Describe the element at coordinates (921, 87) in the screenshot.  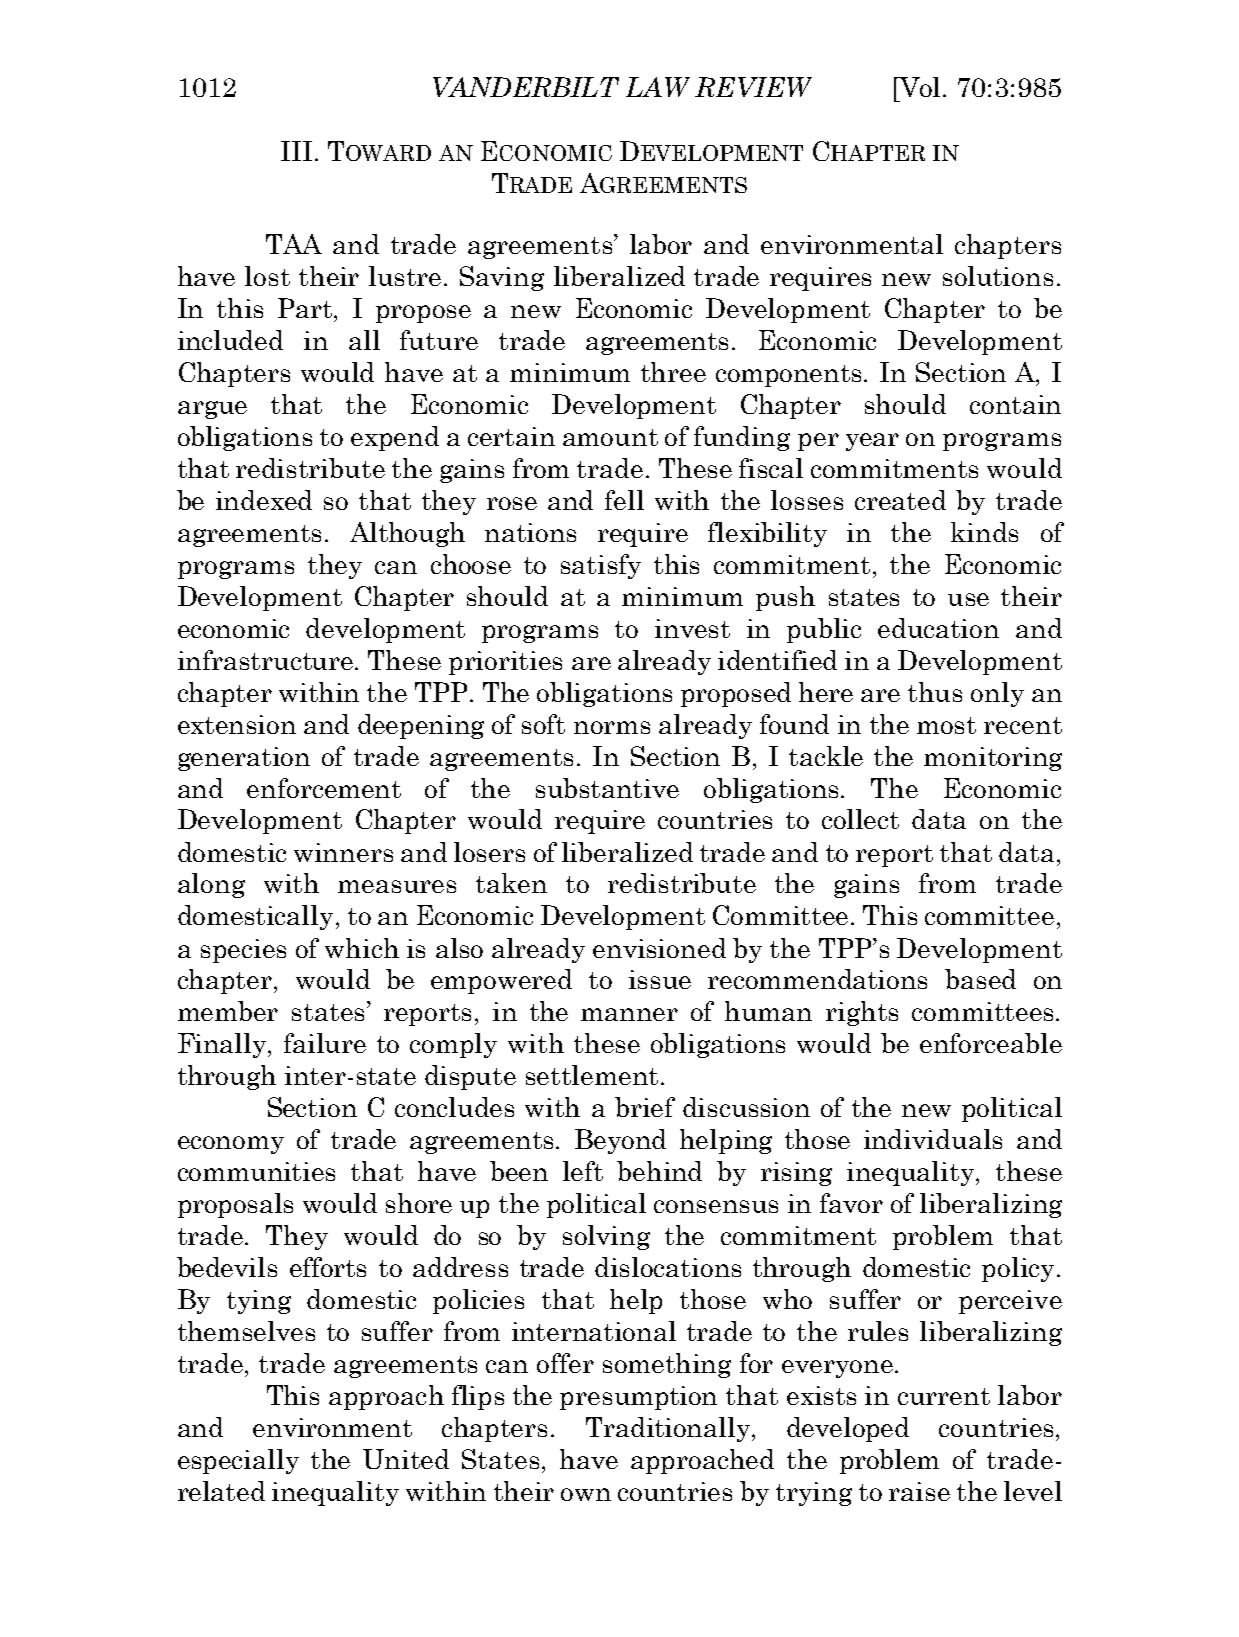
I see `Vol` at that location.
